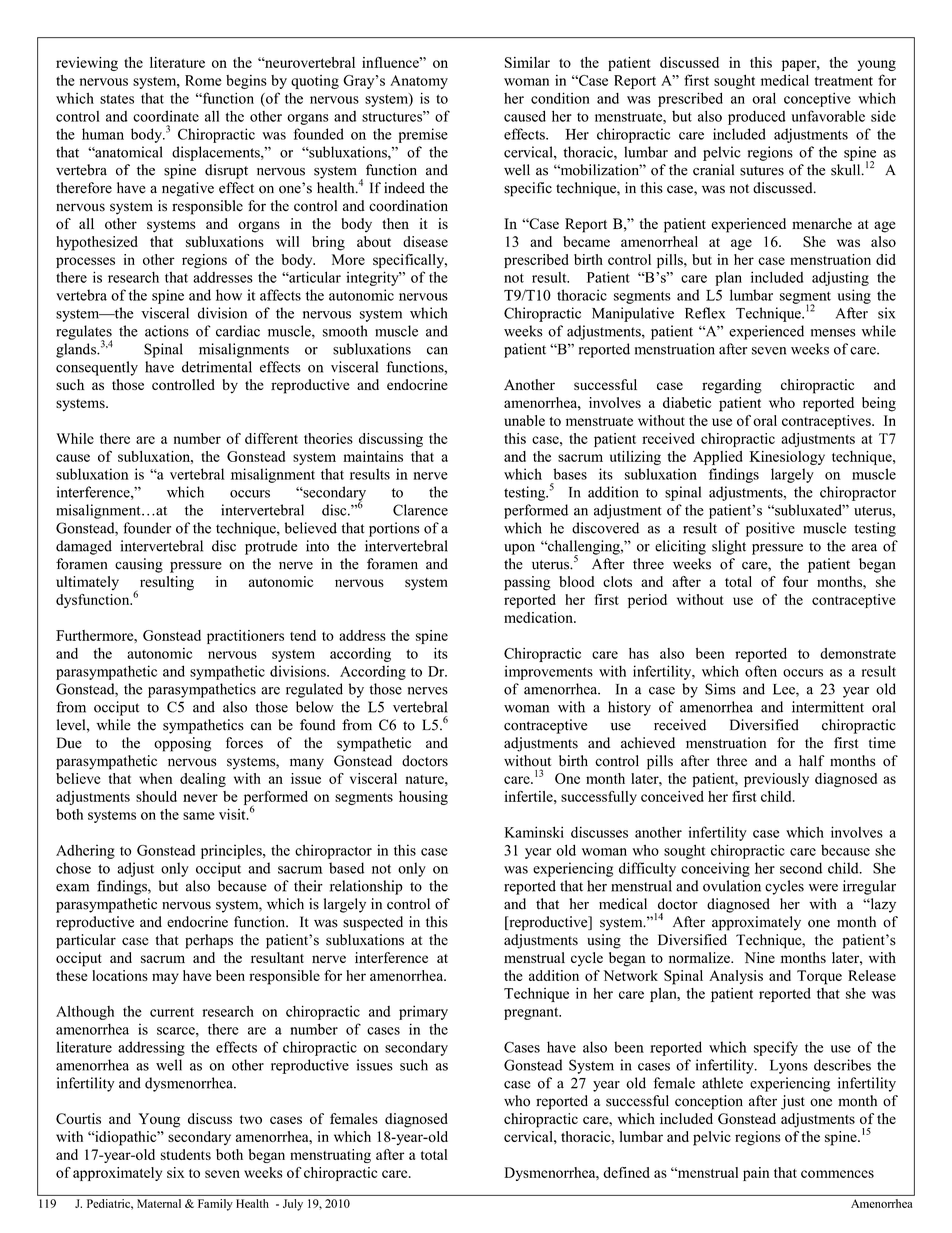 The image size is (952, 1233). I want to click on Anatomy, so click(419, 82).
